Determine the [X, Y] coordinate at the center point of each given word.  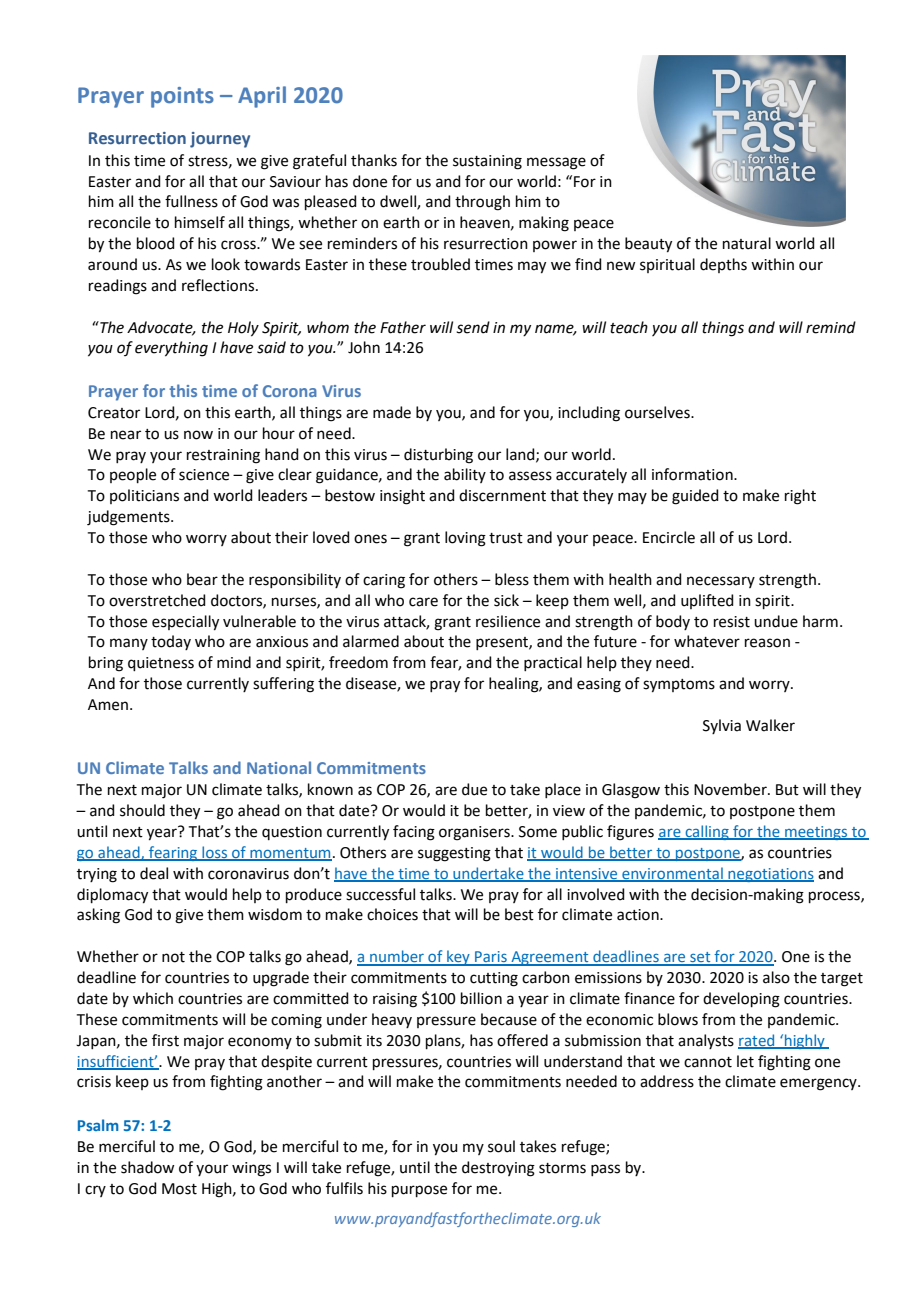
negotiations [770, 875]
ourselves [658, 412]
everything [171, 349]
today [171, 642]
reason [767, 643]
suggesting [454, 854]
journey [220, 140]
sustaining [487, 162]
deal [154, 873]
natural [747, 243]
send [473, 327]
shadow [147, 1167]
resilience [508, 621]
